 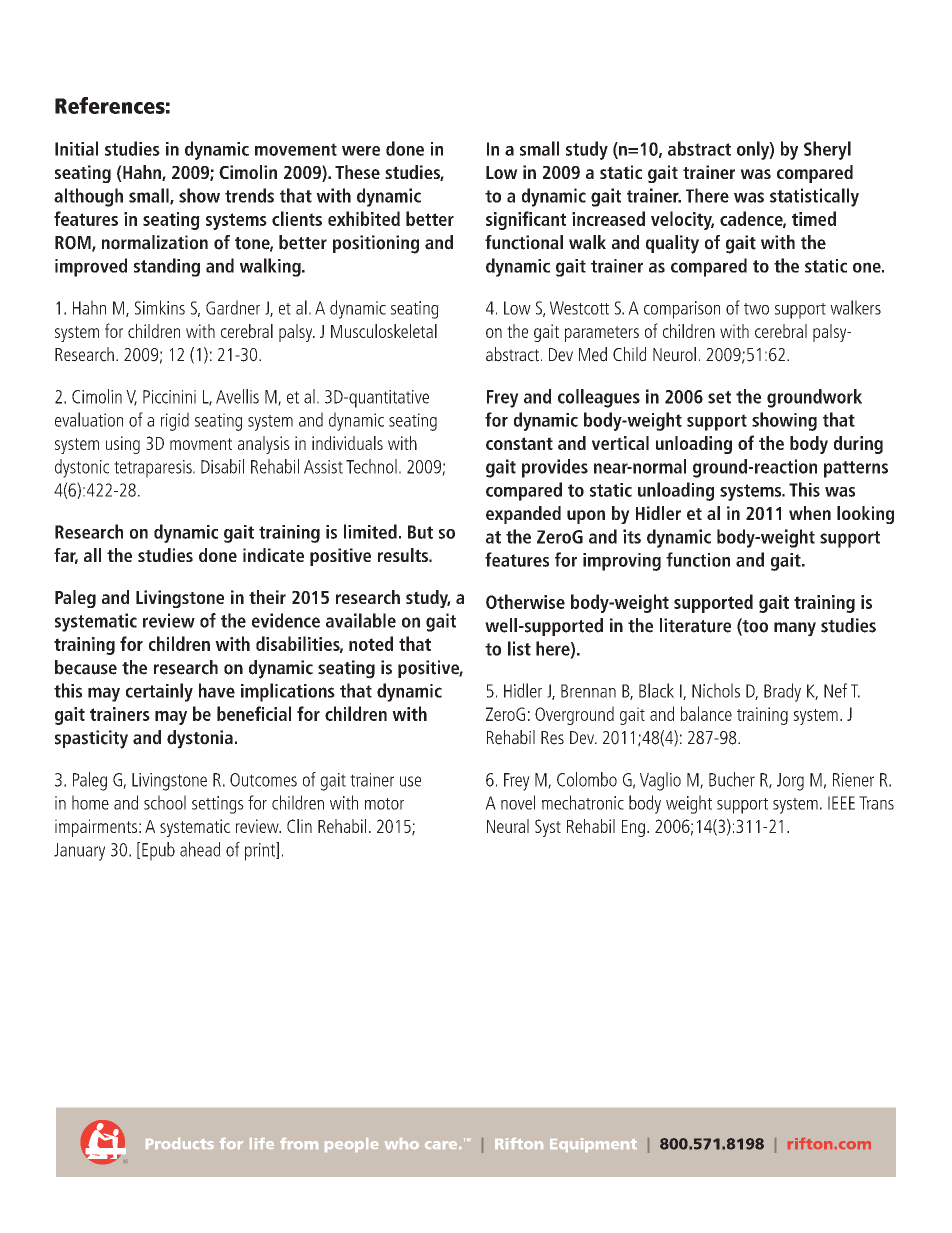 What do you see at coordinates (159, 692) in the page?
I see `certainly` at bounding box center [159, 692].
